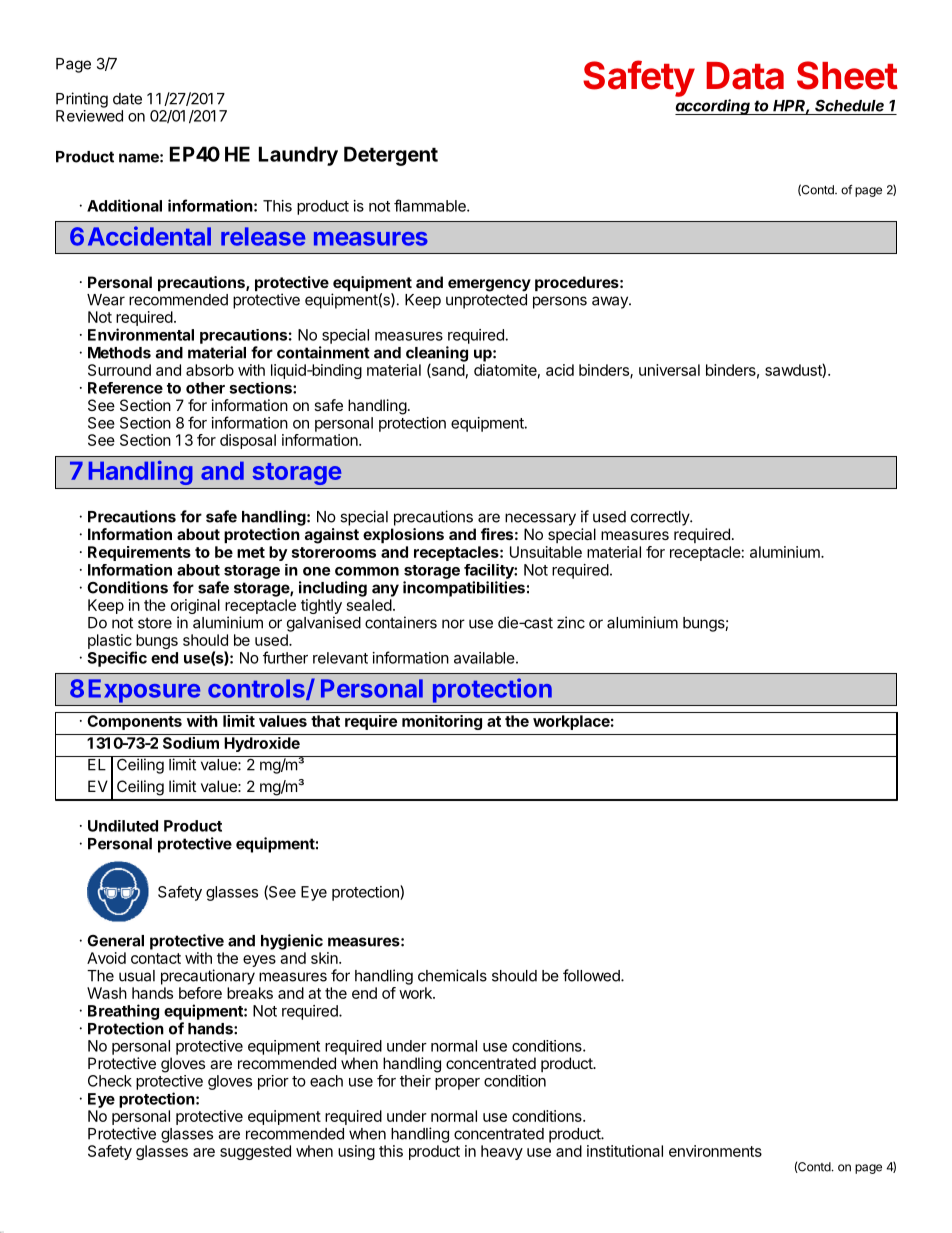  I want to click on Sodium, so click(191, 743).
